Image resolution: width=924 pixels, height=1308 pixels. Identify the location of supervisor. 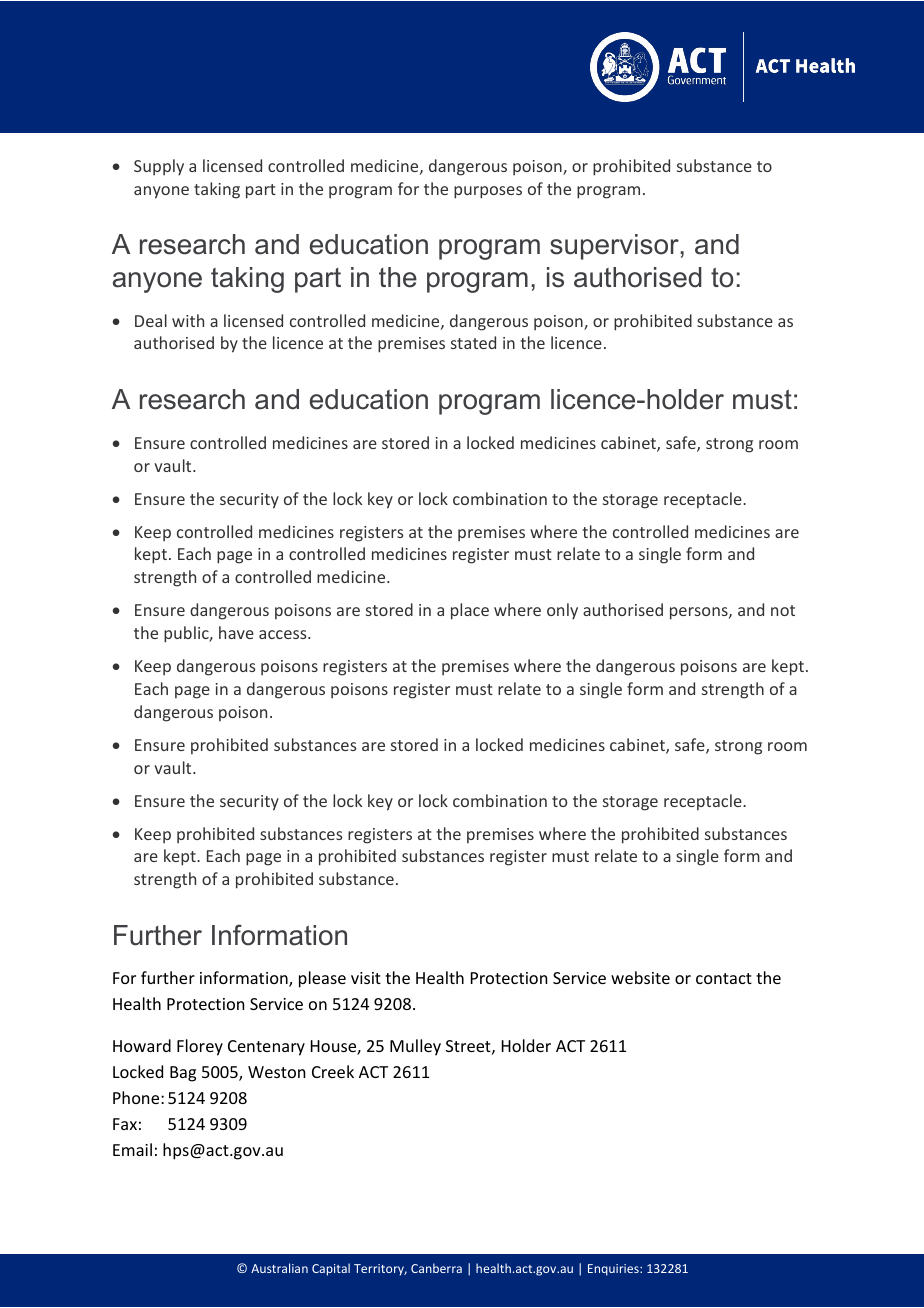
(615, 247).
